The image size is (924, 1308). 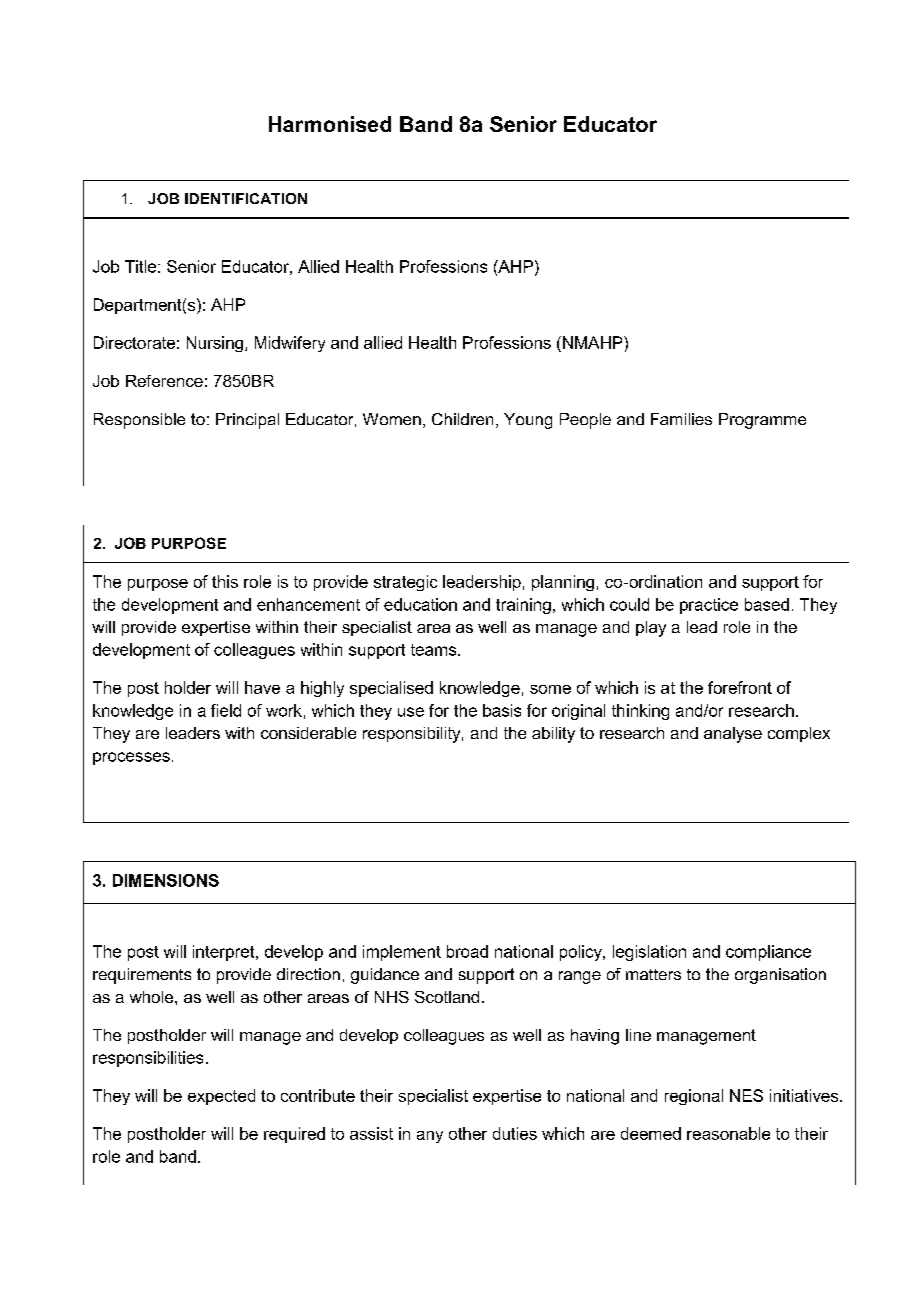 I want to click on compliance, so click(x=768, y=953).
